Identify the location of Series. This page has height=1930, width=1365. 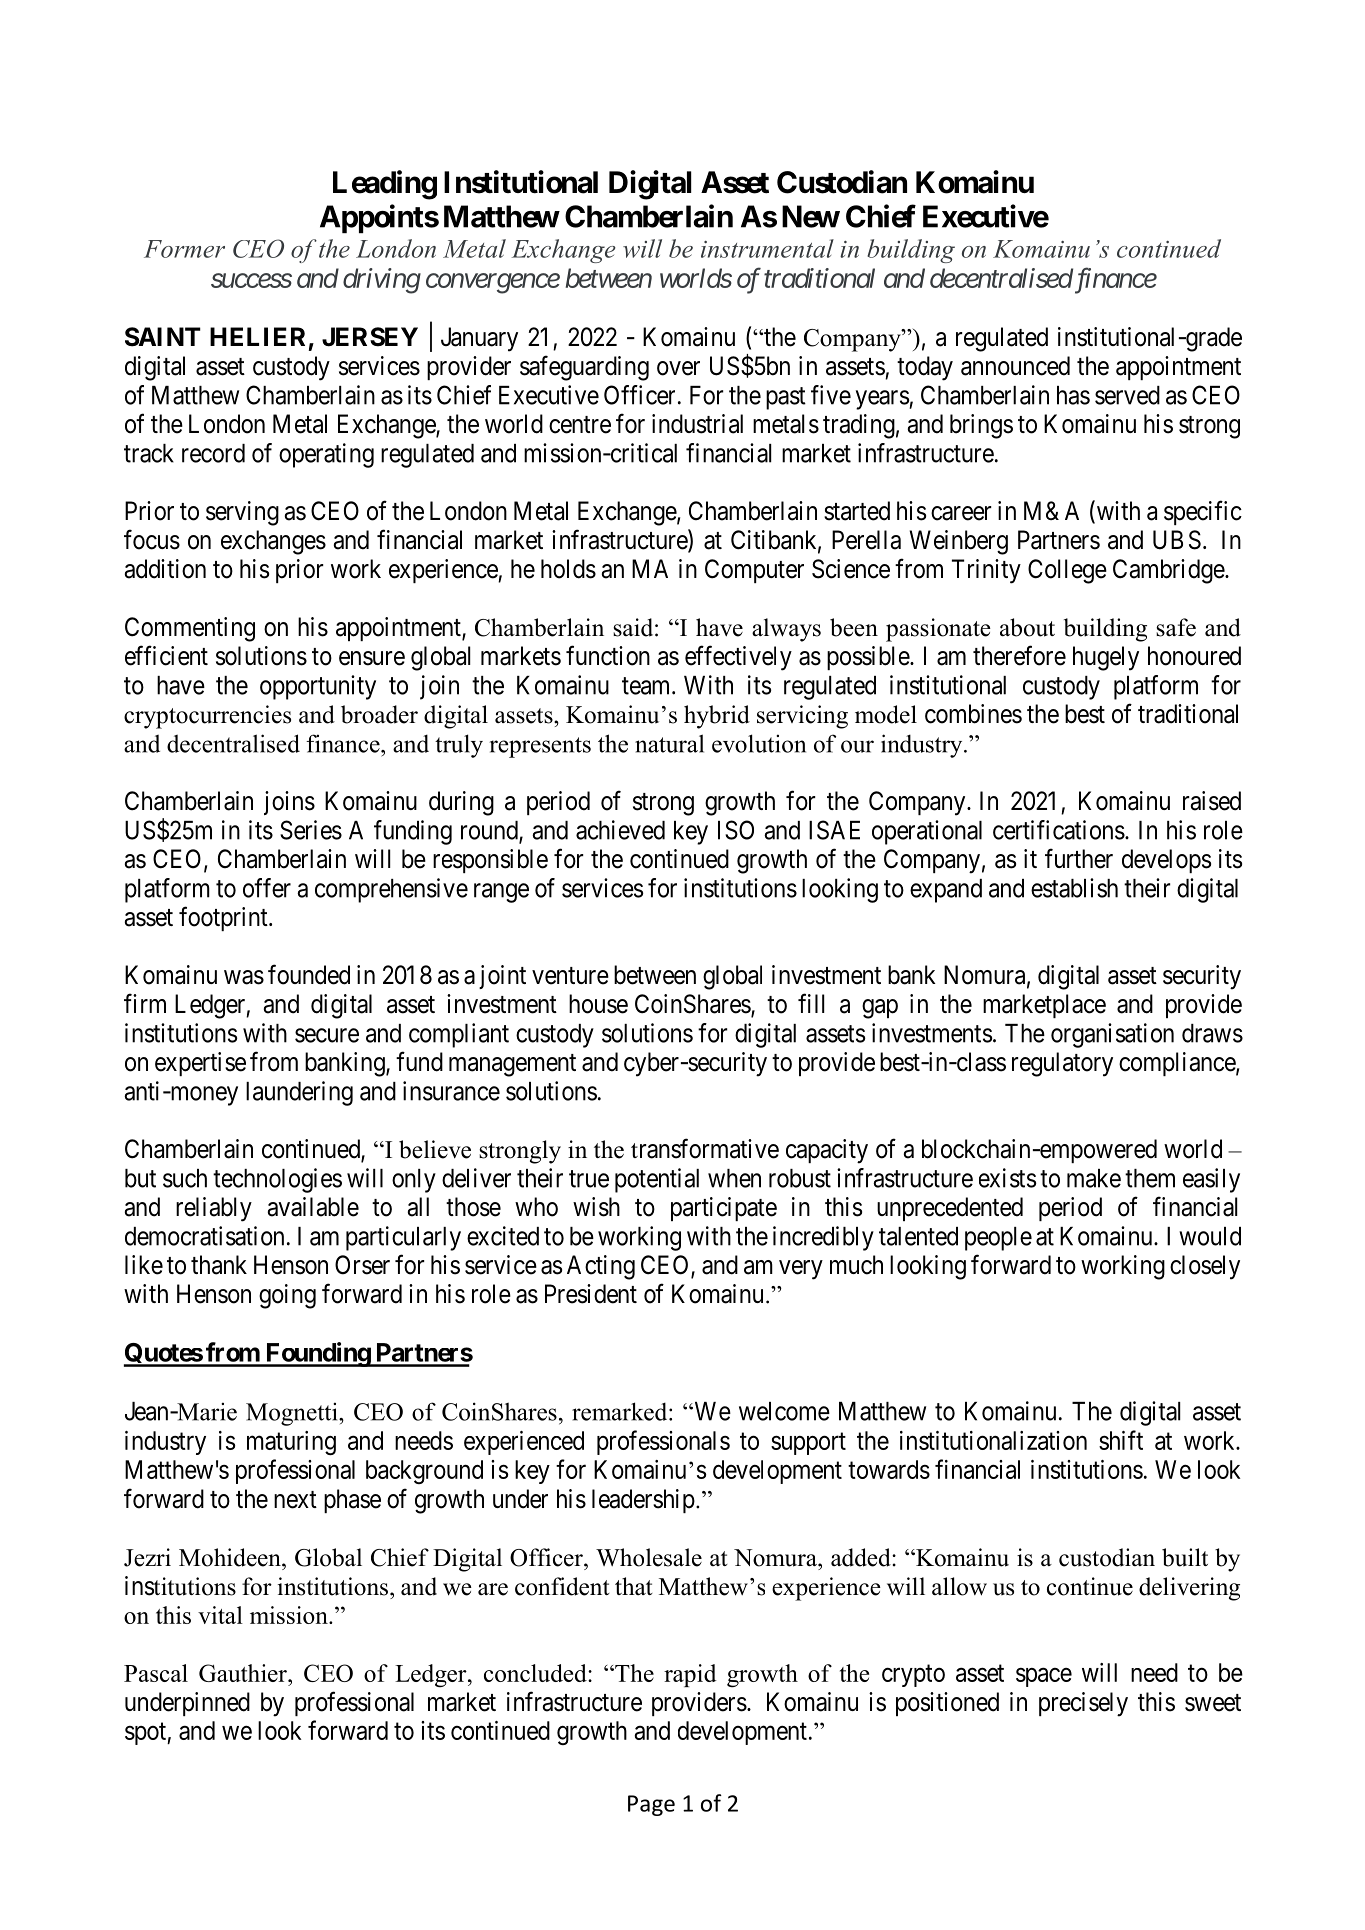
(311, 830).
